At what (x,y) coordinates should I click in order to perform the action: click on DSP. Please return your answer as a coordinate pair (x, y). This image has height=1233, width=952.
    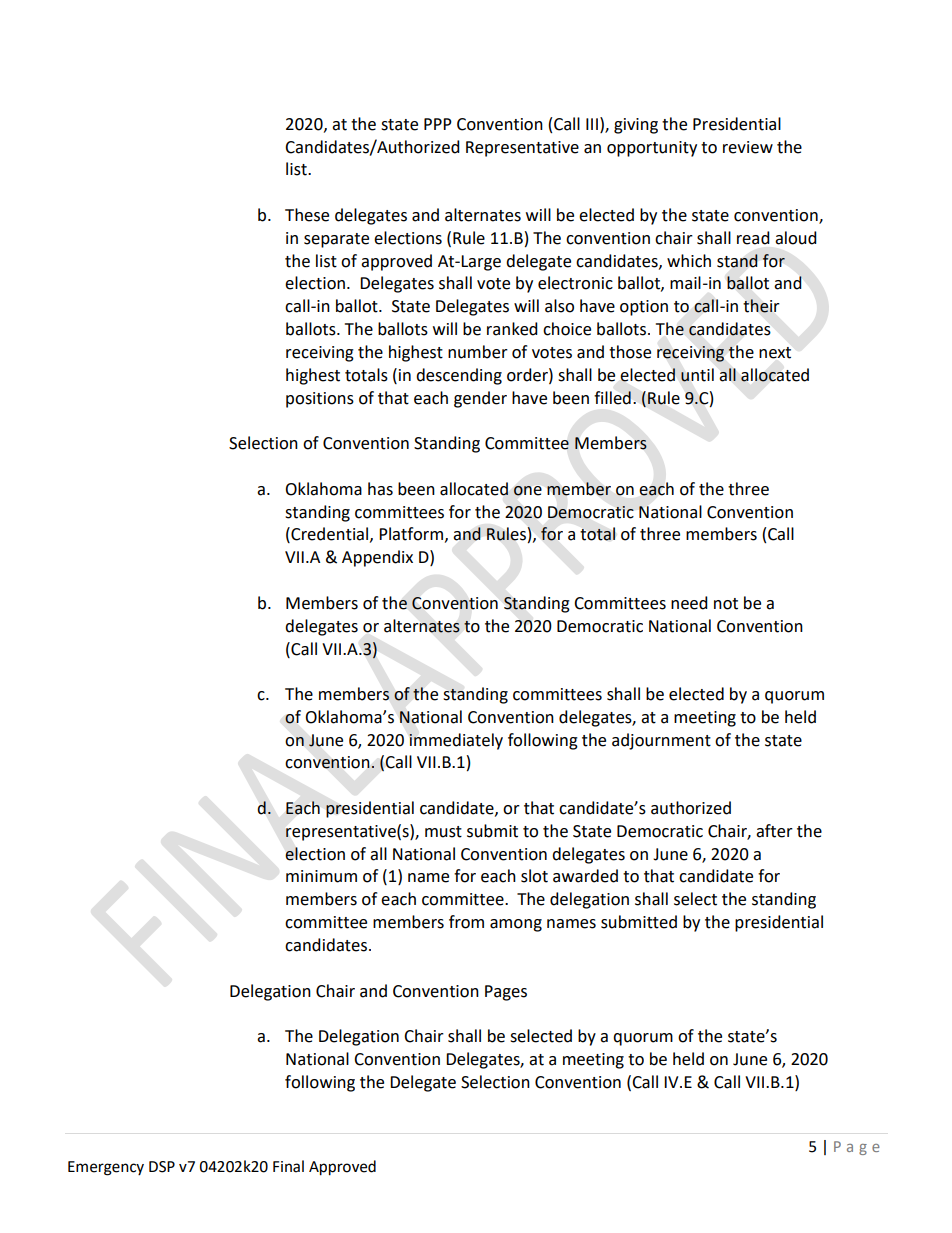
    Looking at the image, I should click on (162, 1167).
